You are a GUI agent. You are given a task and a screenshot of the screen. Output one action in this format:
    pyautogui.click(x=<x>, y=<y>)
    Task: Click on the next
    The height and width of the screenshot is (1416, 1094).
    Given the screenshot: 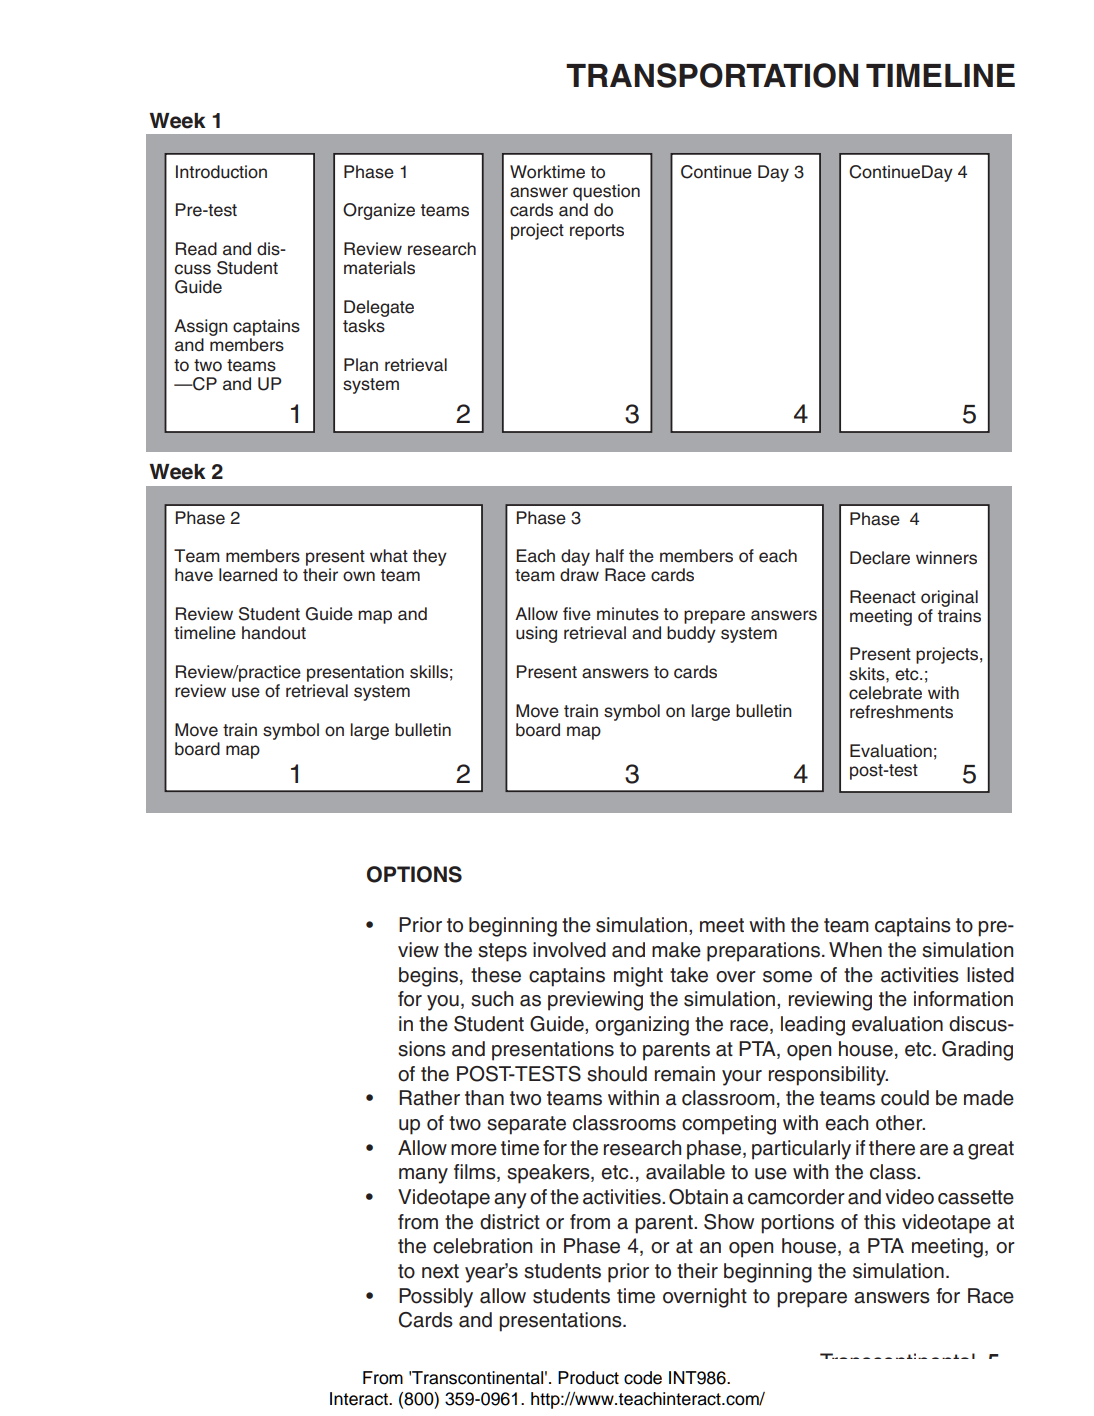 What is the action you would take?
    pyautogui.click(x=440, y=1271)
